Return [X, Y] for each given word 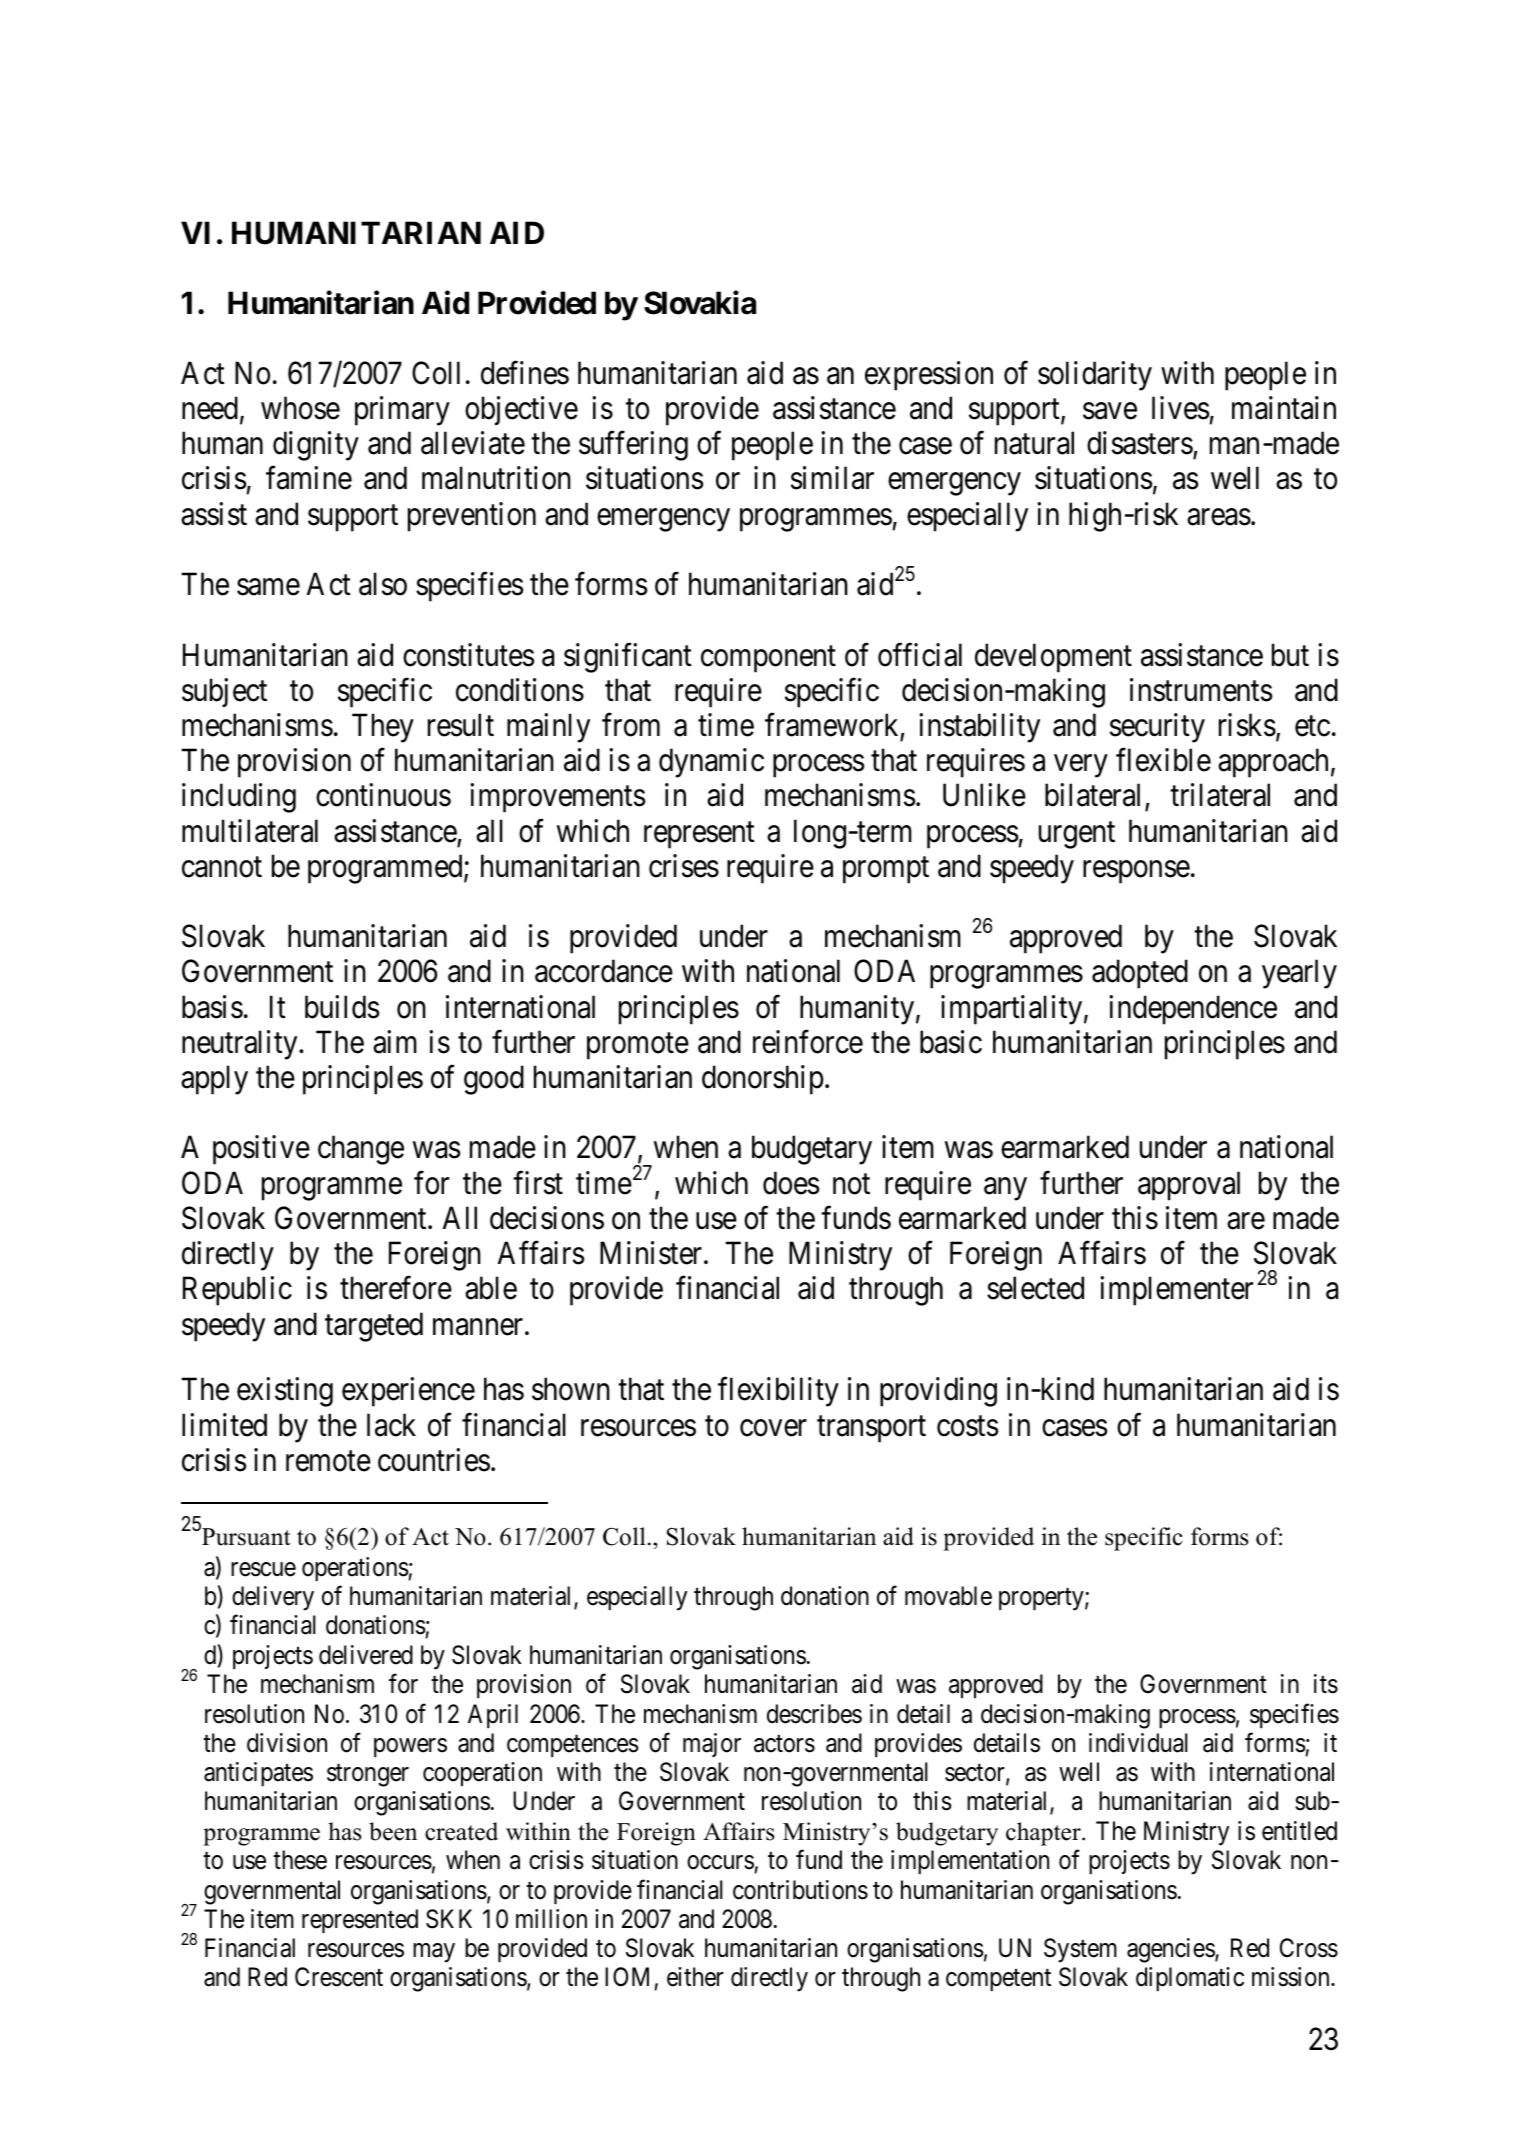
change [361, 1150]
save [1110, 411]
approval [1189, 1186]
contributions [800, 1890]
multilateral [250, 831]
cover [773, 1428]
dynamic [711, 763]
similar [832, 478]
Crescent [339, 1977]
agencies [1171, 1950]
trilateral [1220, 795]
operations [355, 1569]
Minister [652, 1253]
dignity [316, 446]
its [1326, 1684]
